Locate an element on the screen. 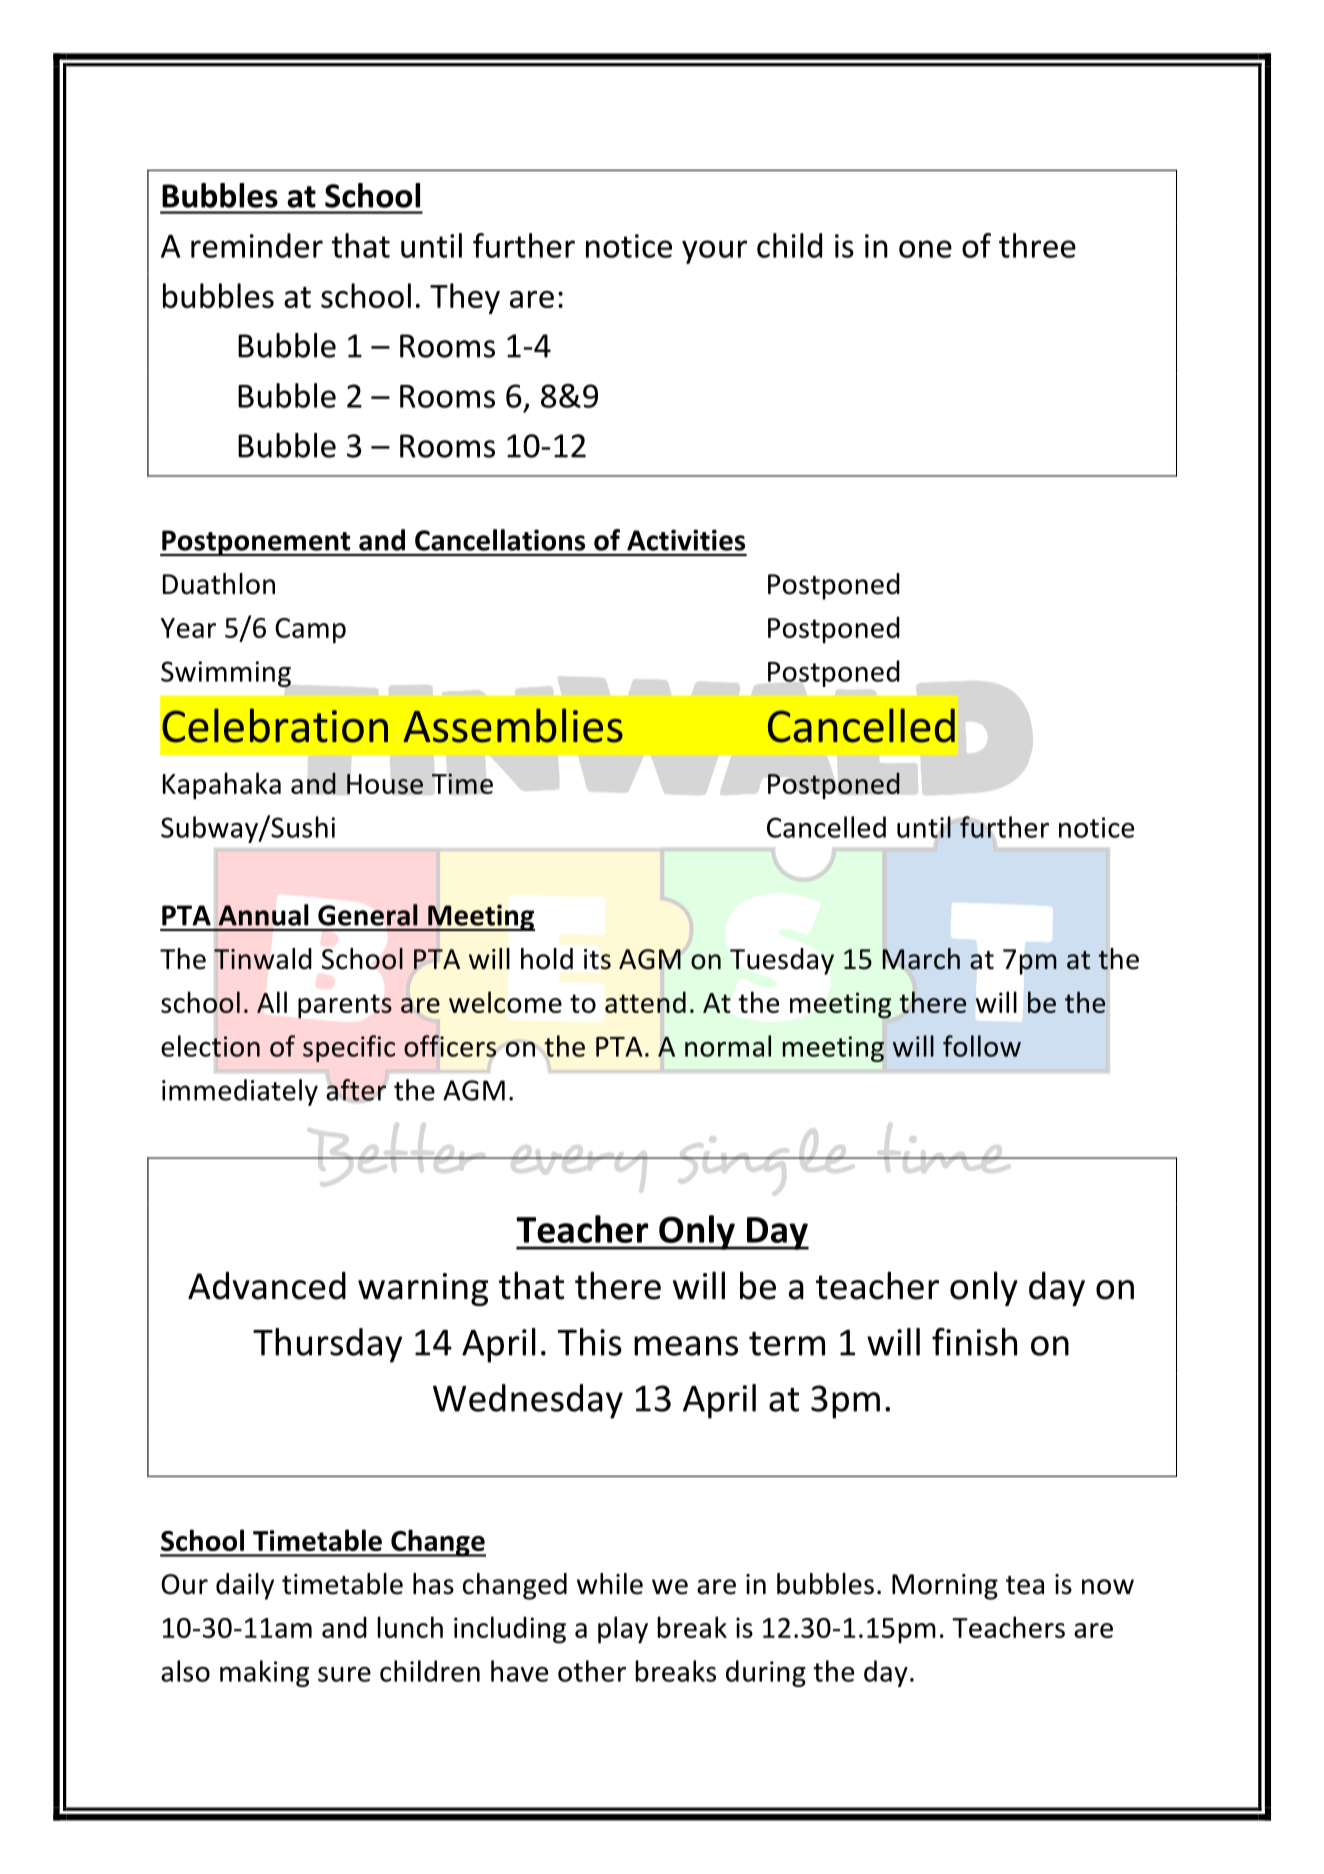 The width and height of the screenshot is (1324, 1874). its is located at coordinates (597, 959).
